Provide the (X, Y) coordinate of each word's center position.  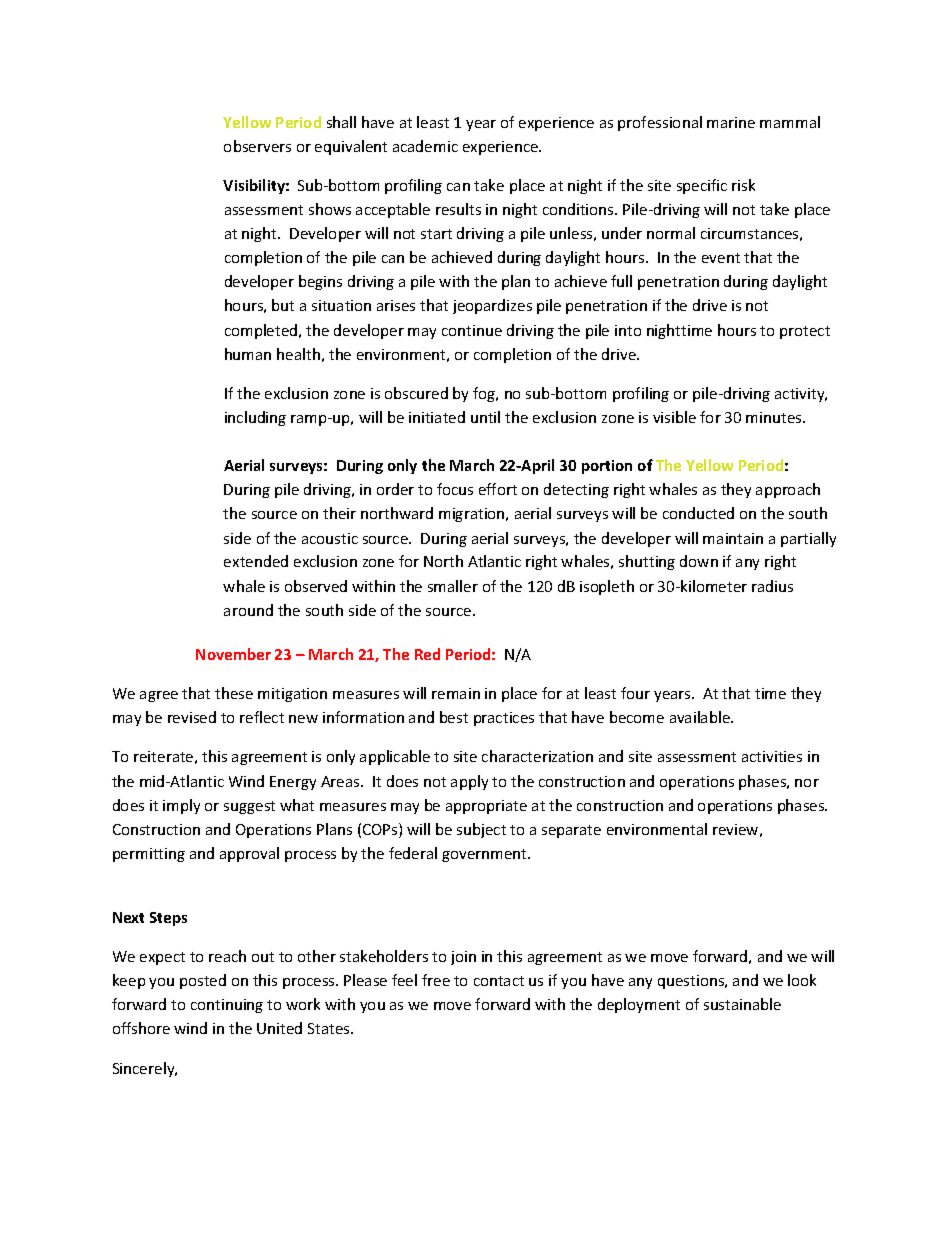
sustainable (742, 1004)
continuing (227, 1006)
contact (499, 981)
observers (257, 146)
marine (731, 122)
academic (425, 146)
